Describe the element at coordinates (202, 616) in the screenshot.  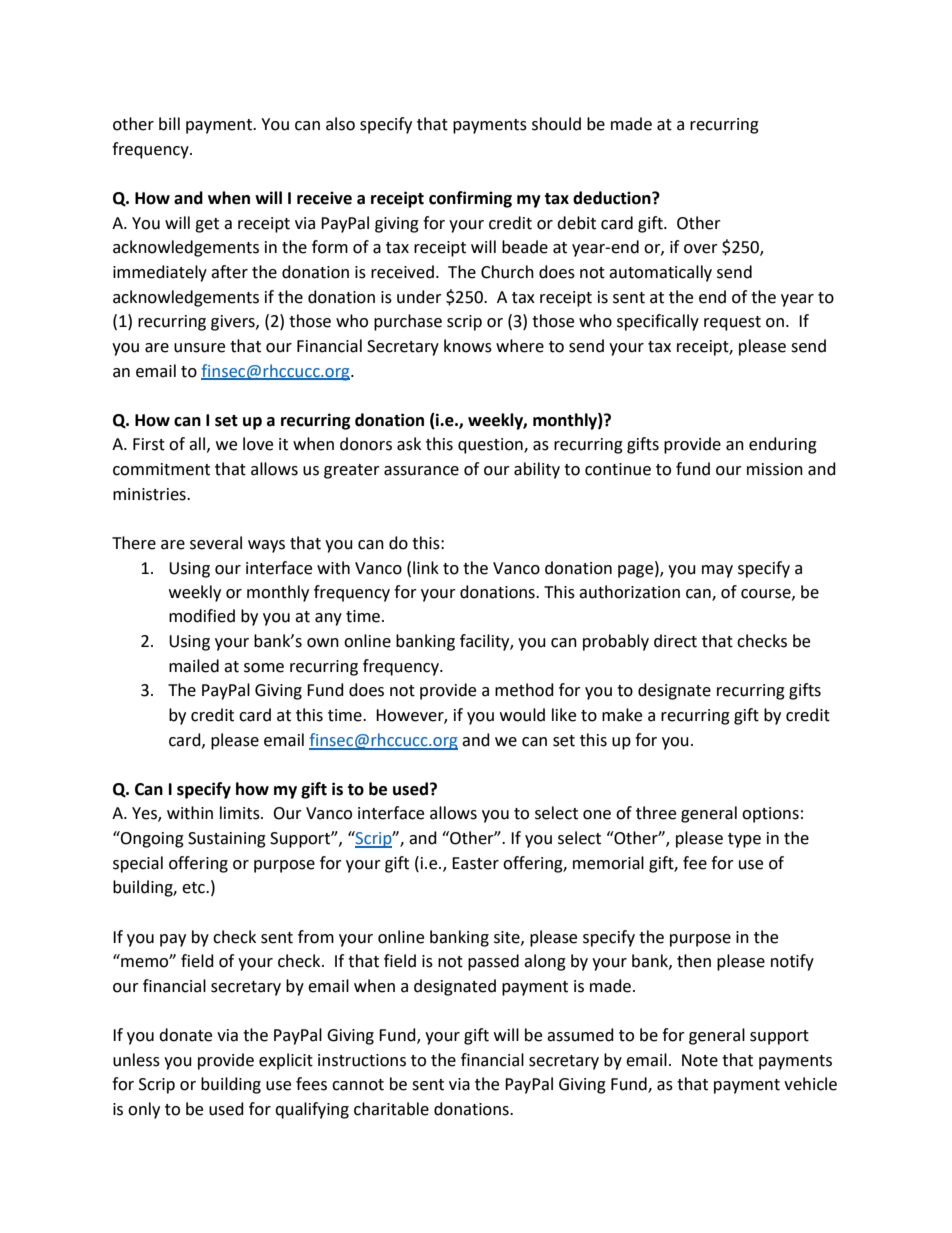
I see `modified` at that location.
